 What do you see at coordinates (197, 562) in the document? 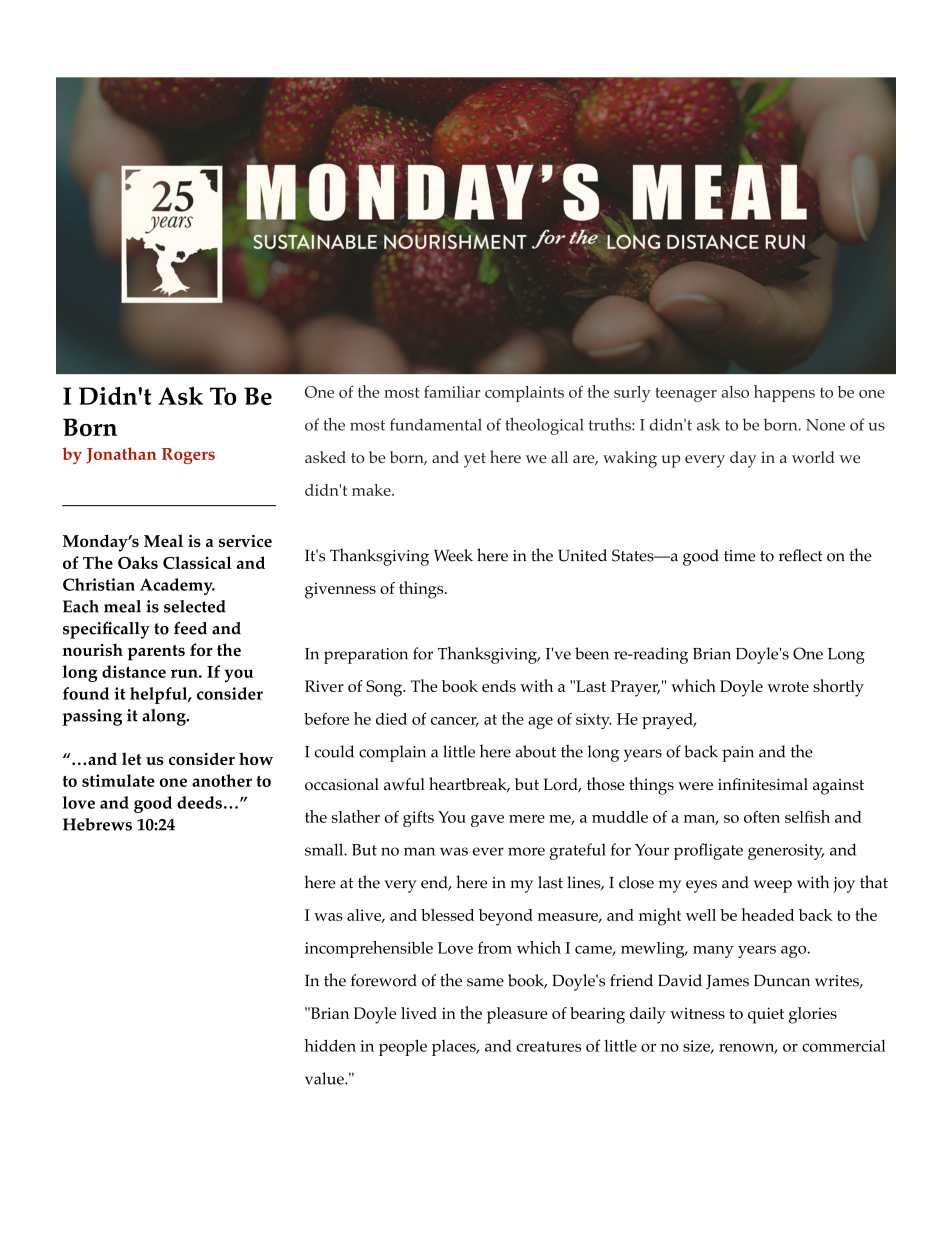
I see `Classical` at bounding box center [197, 562].
